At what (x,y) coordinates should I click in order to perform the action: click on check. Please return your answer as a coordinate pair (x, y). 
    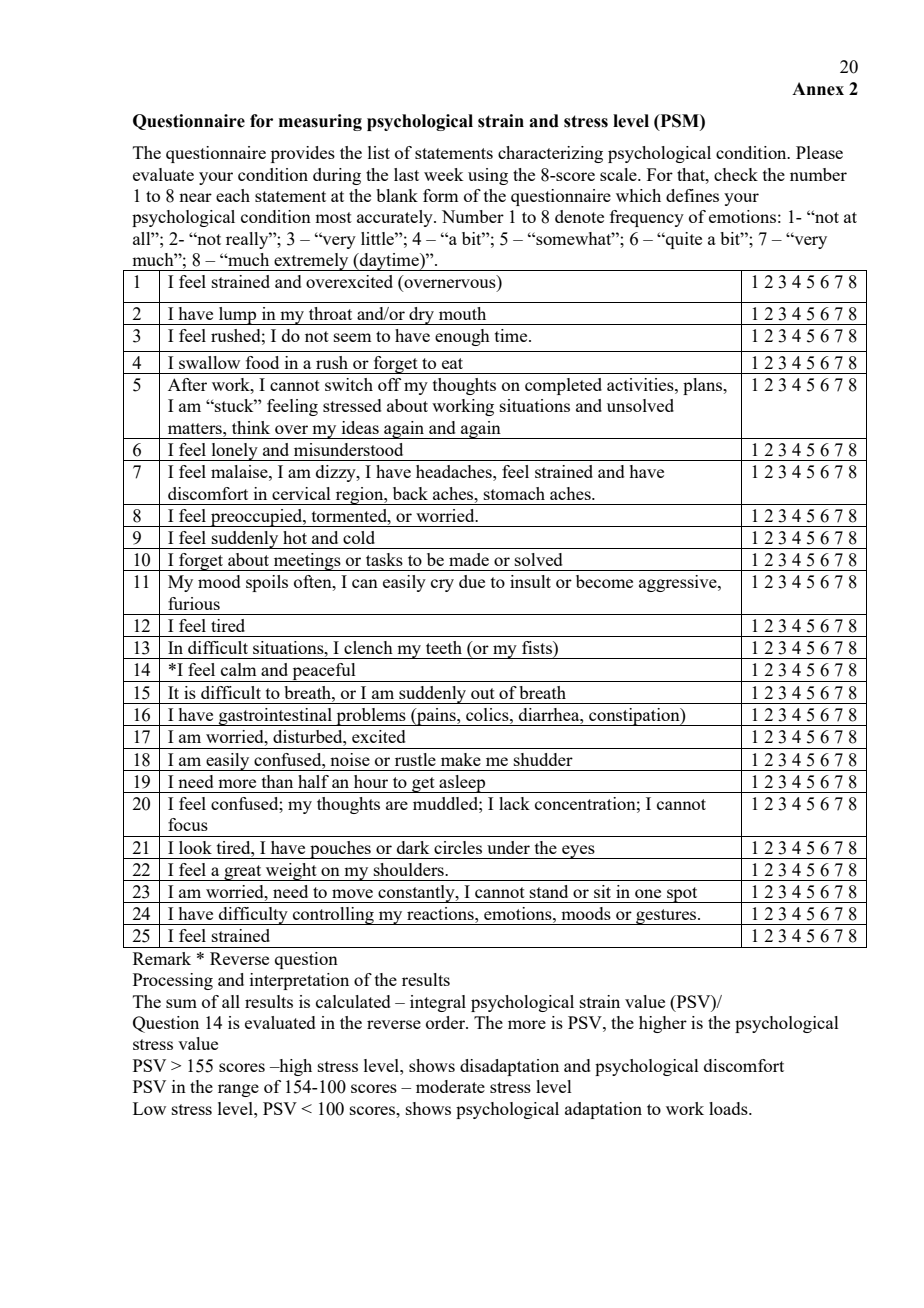
    Looking at the image, I should click on (736, 174).
